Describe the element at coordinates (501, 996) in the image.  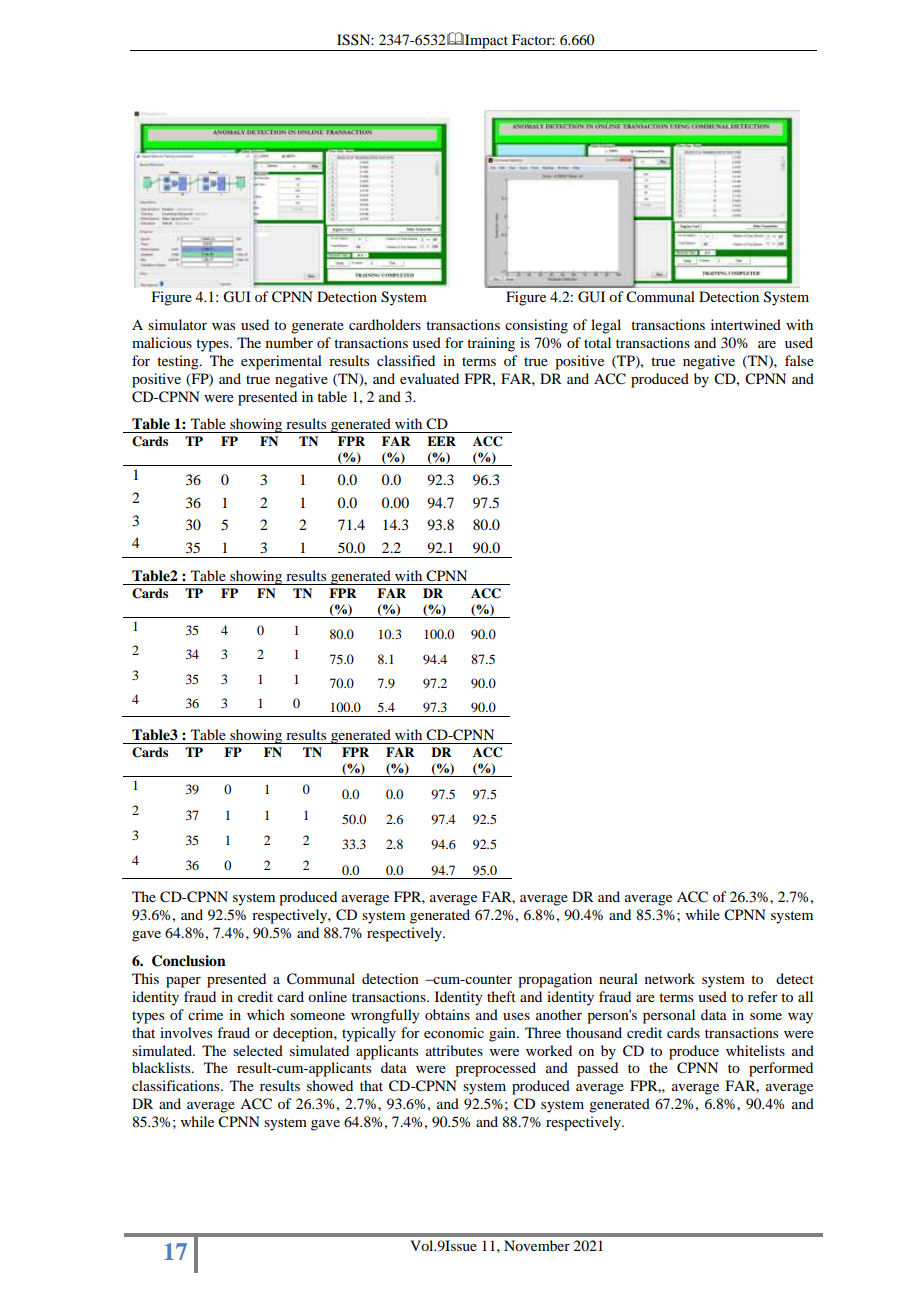
I see `theft` at that location.
